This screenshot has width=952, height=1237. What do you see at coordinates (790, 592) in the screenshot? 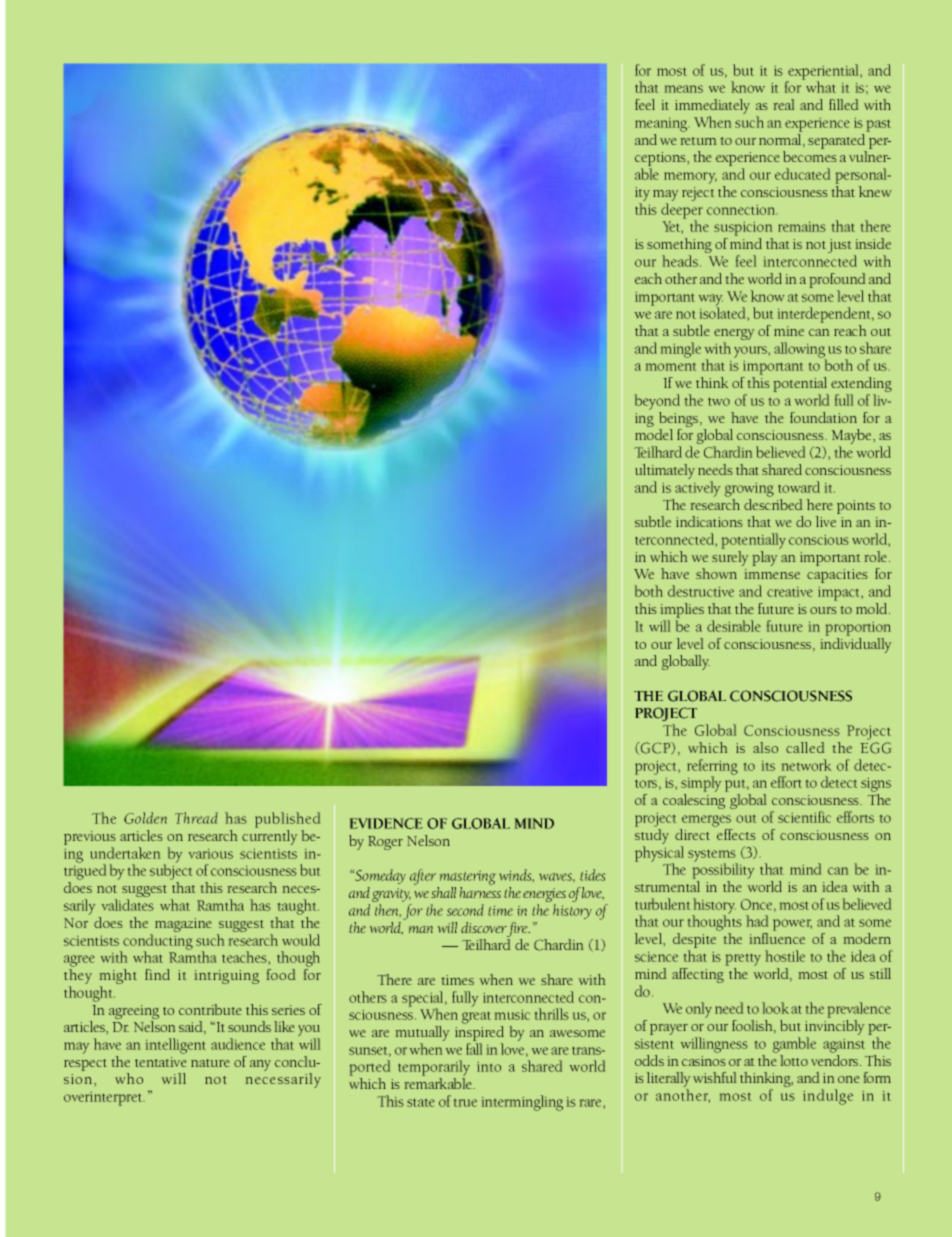
I see `creative` at bounding box center [790, 592].
